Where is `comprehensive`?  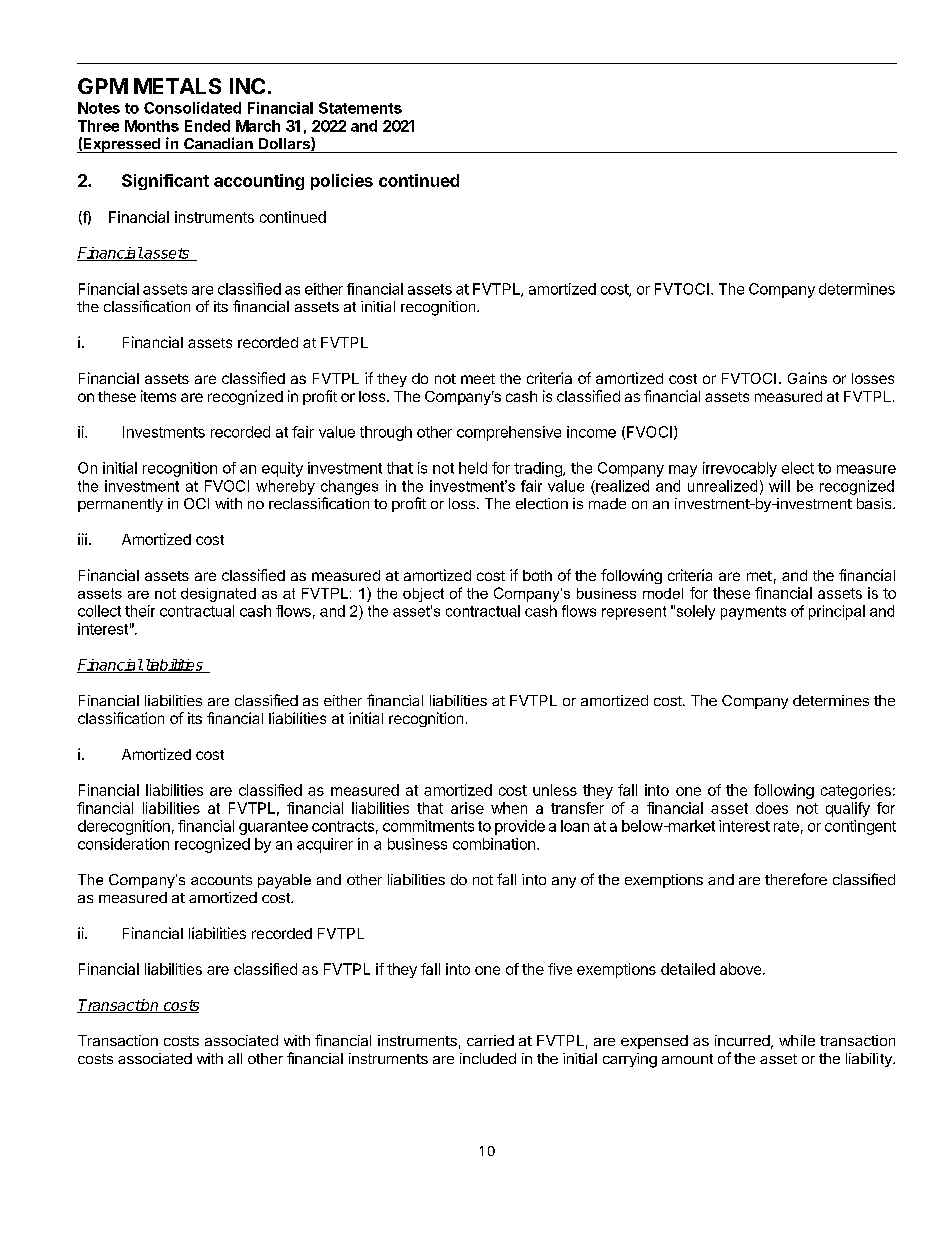 comprehensive is located at coordinates (509, 433).
